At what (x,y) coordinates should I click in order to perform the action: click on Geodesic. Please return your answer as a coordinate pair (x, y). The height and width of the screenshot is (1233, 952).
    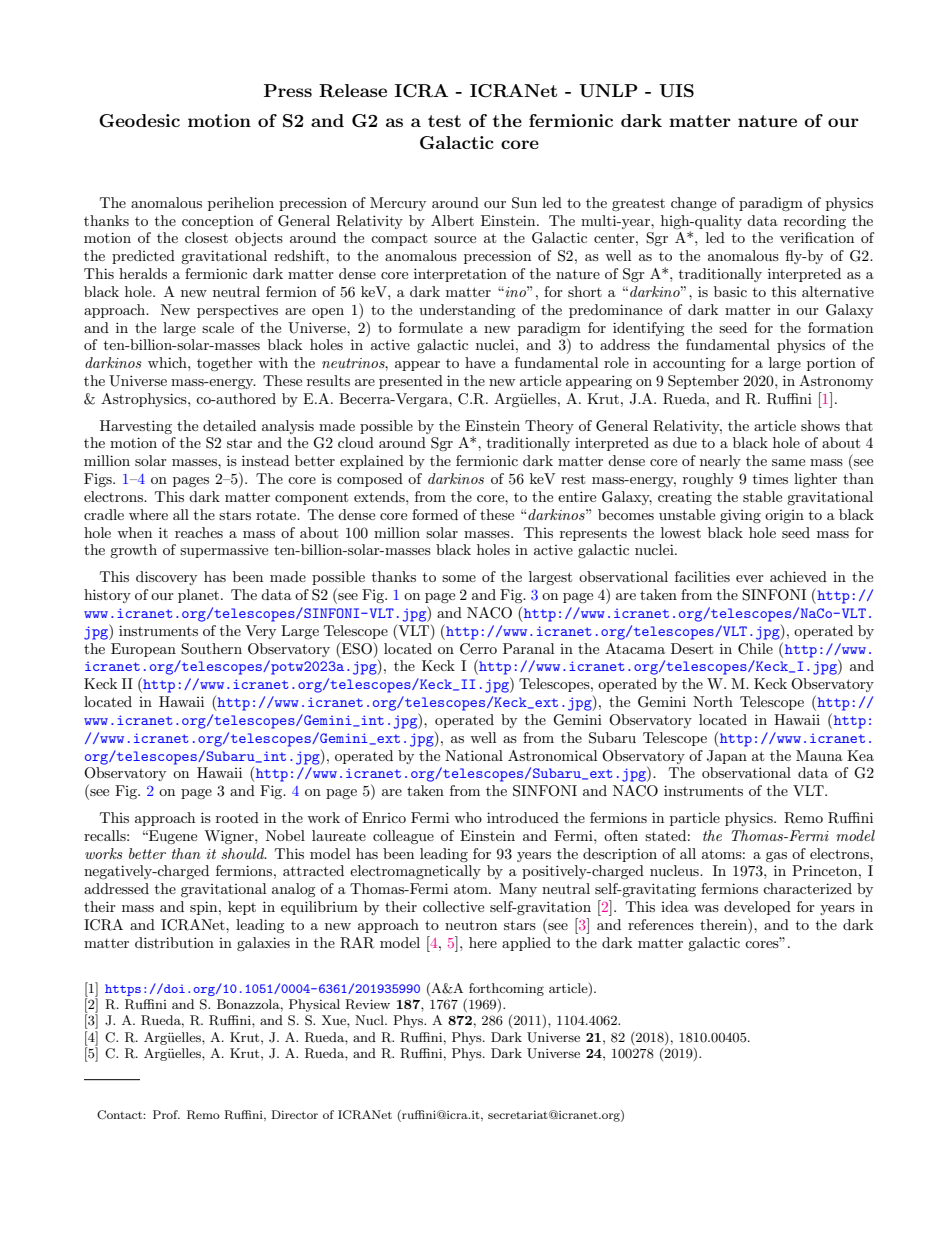
    Looking at the image, I should click on (139, 121).
